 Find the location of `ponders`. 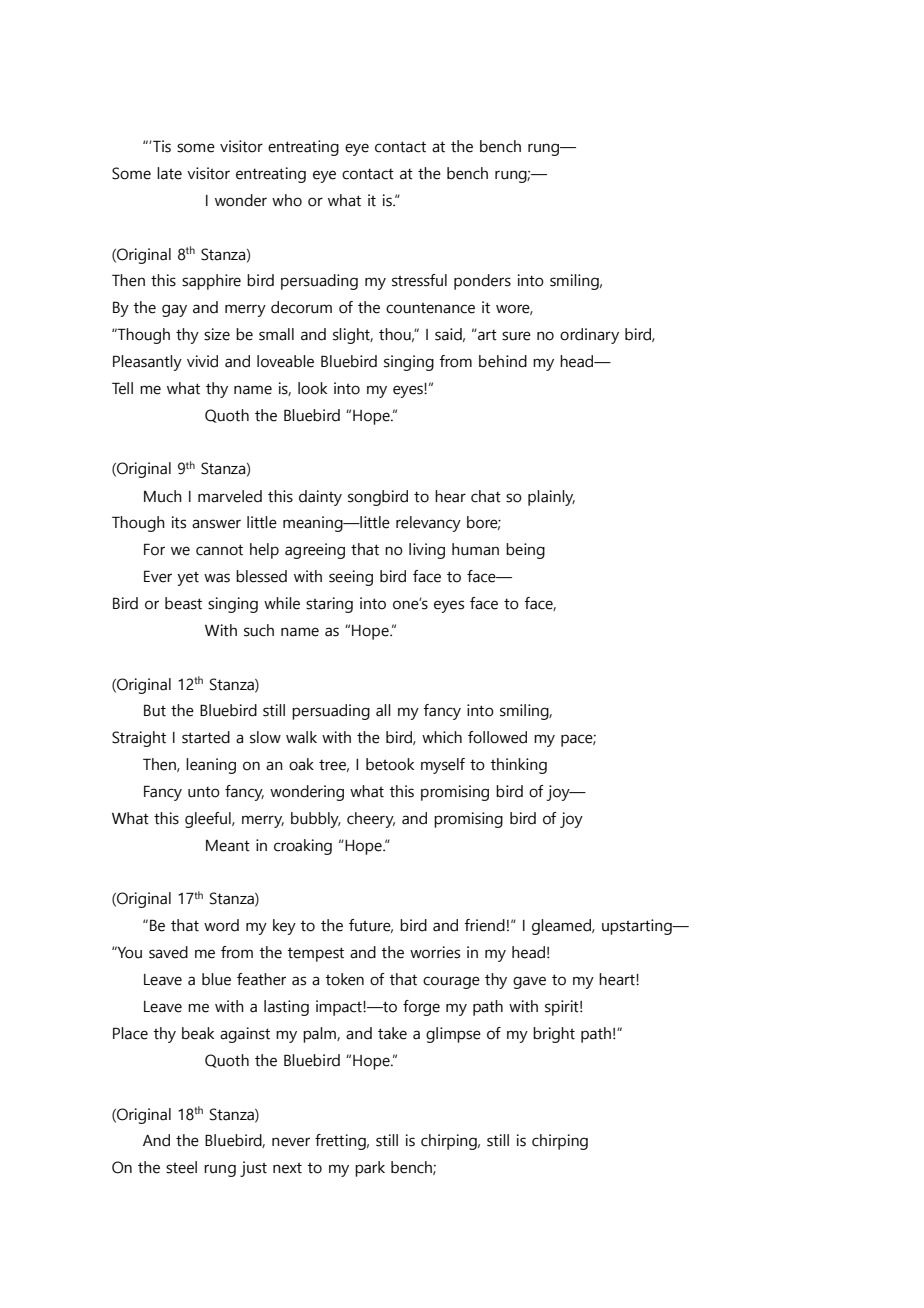

ponders is located at coordinates (482, 282).
